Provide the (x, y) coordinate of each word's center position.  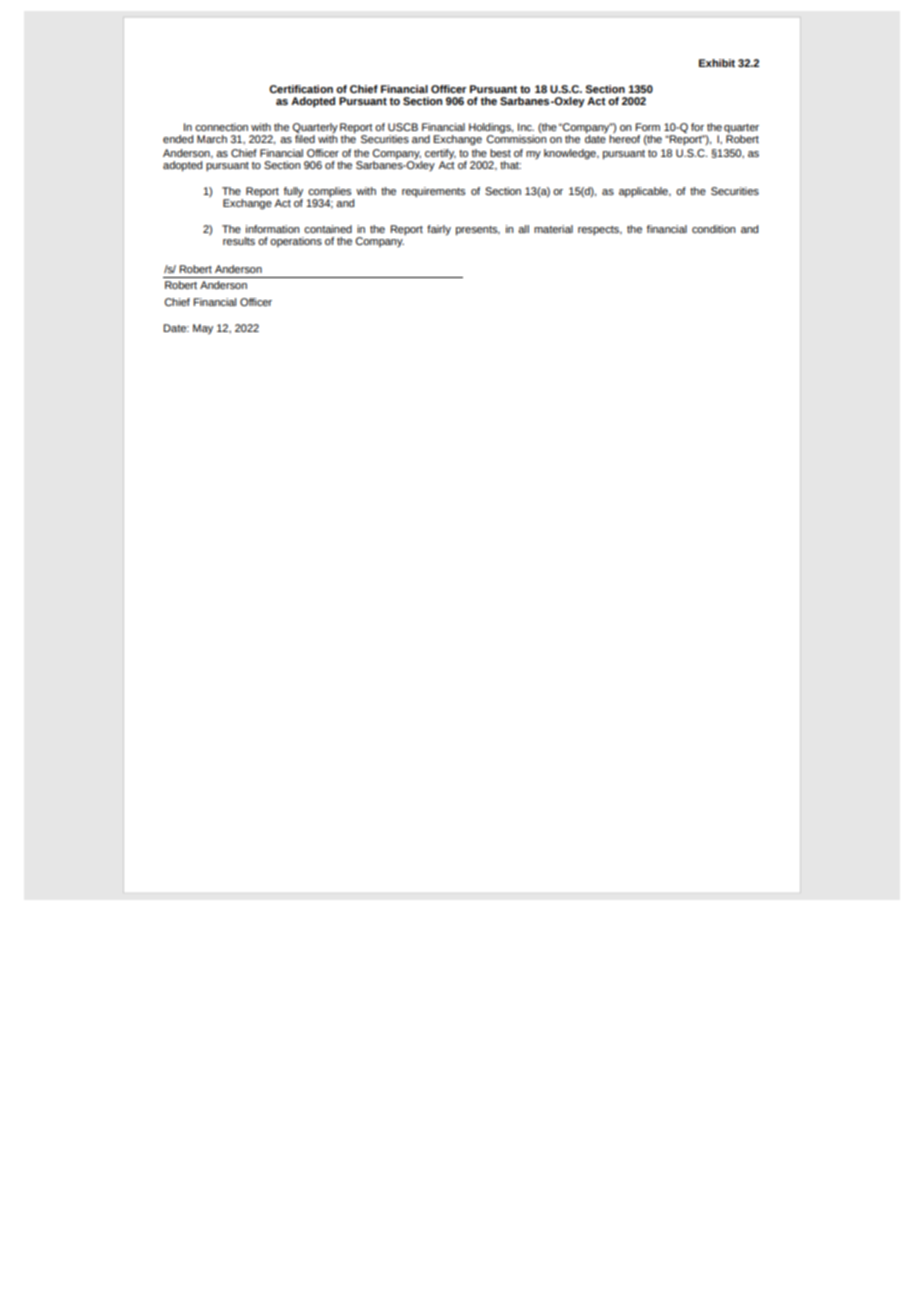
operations (296, 242)
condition (713, 229)
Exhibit (717, 63)
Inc (526, 127)
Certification (301, 89)
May (203, 329)
